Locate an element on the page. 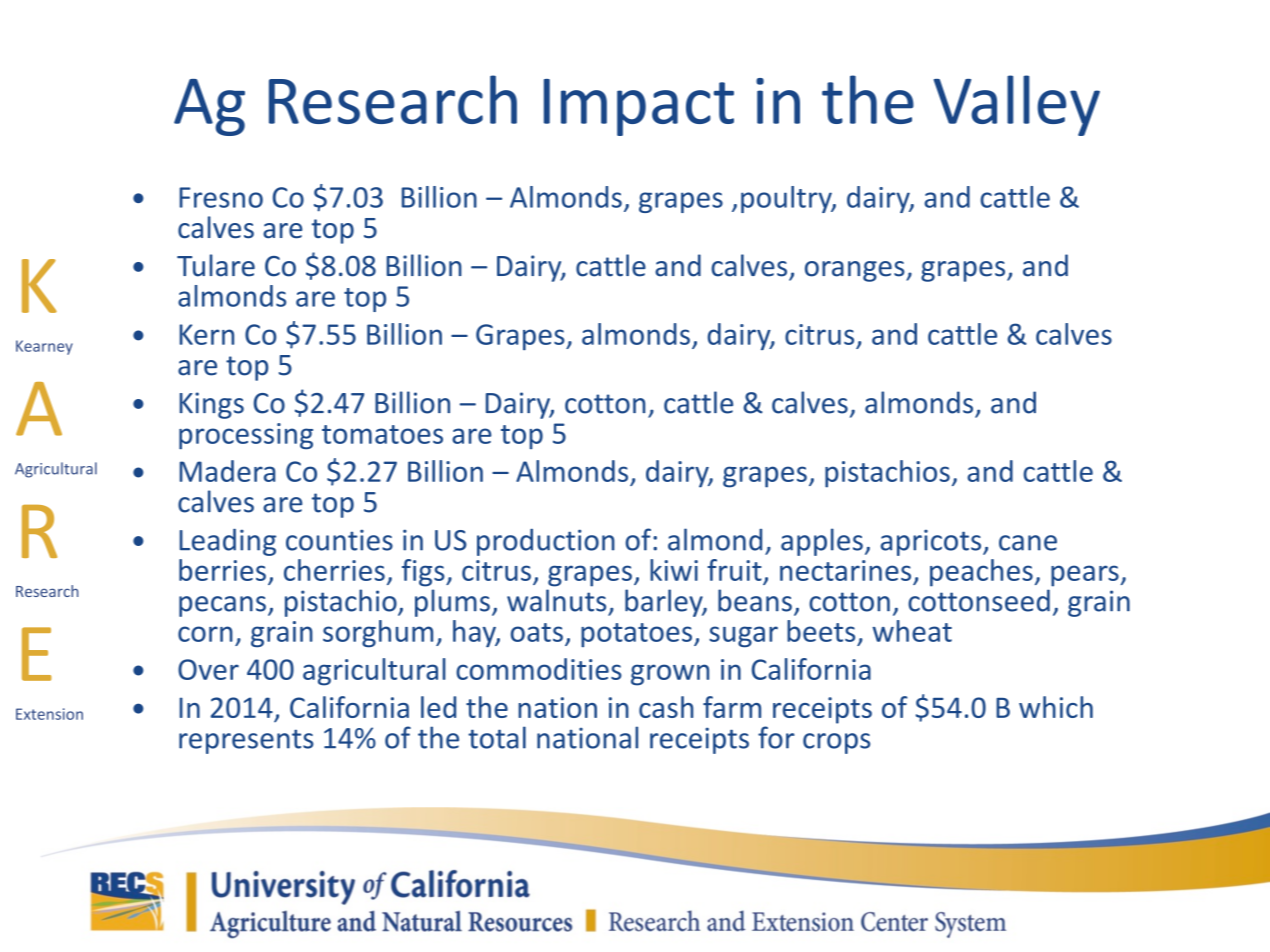 This document has width=1270, height=952. represents is located at coordinates (246, 741).
